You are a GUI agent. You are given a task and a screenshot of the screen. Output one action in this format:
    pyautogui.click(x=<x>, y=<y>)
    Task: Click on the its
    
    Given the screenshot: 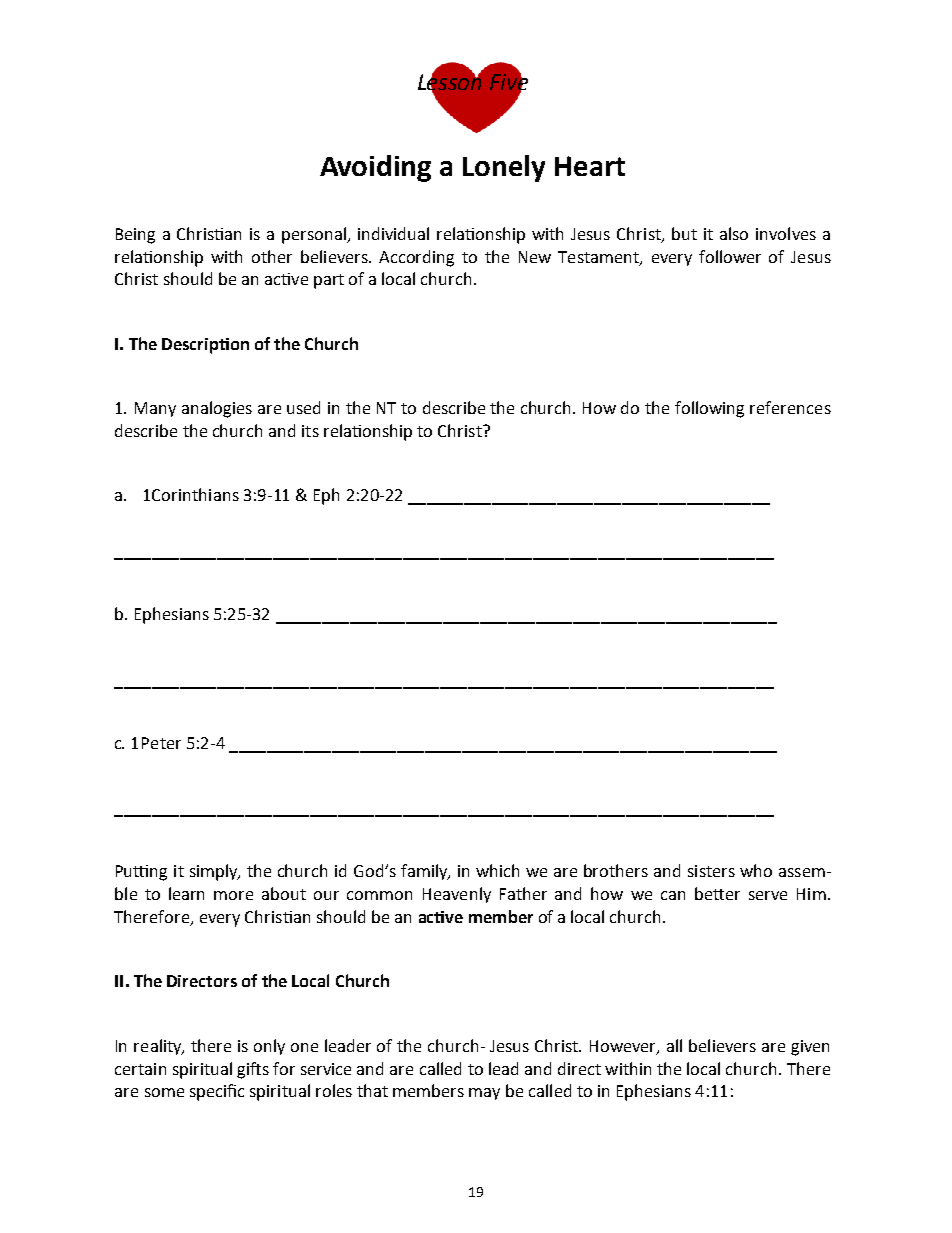 What is the action you would take?
    pyautogui.click(x=310, y=431)
